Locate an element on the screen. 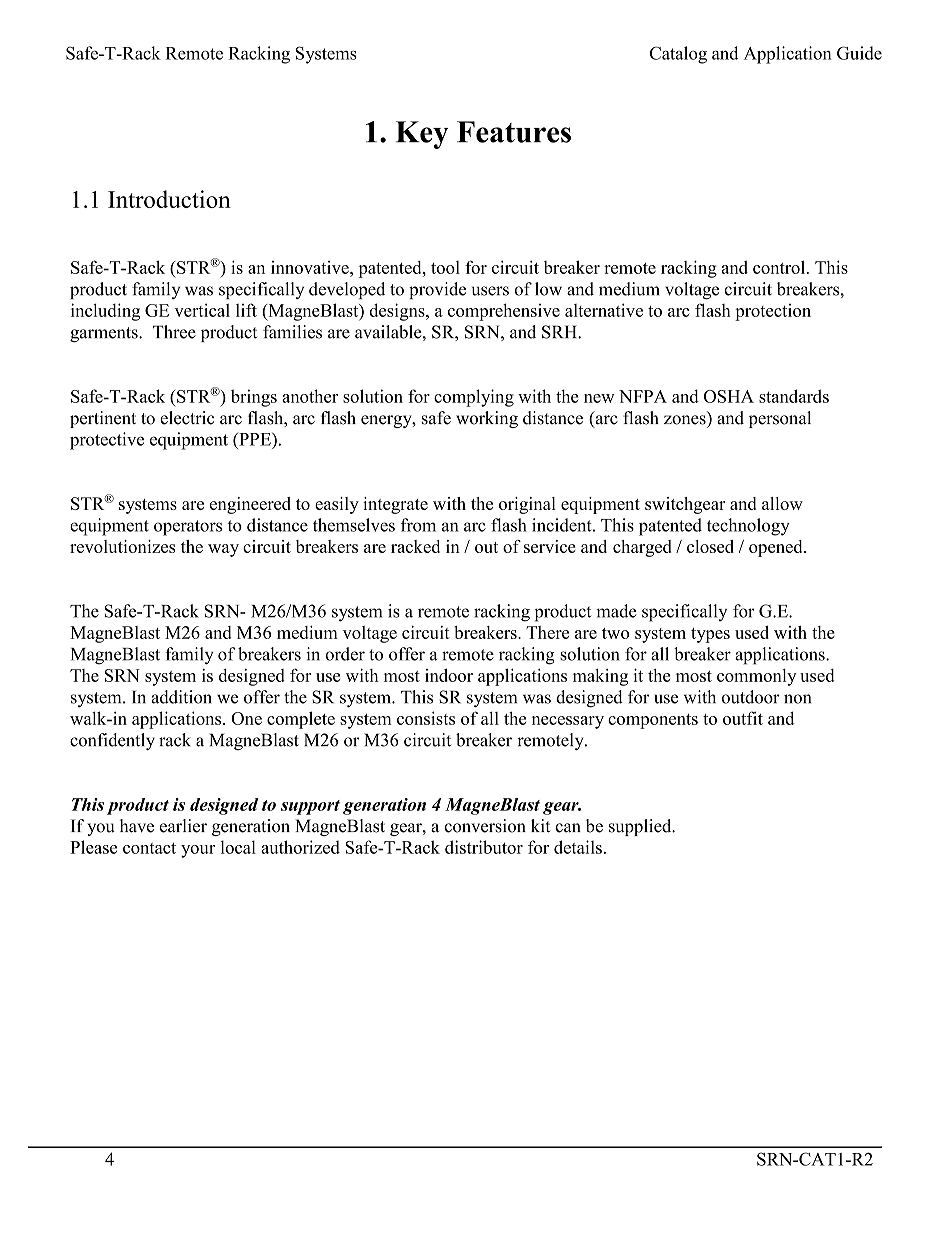 The width and height of the screenshot is (952, 1233). There is located at coordinates (547, 632).
